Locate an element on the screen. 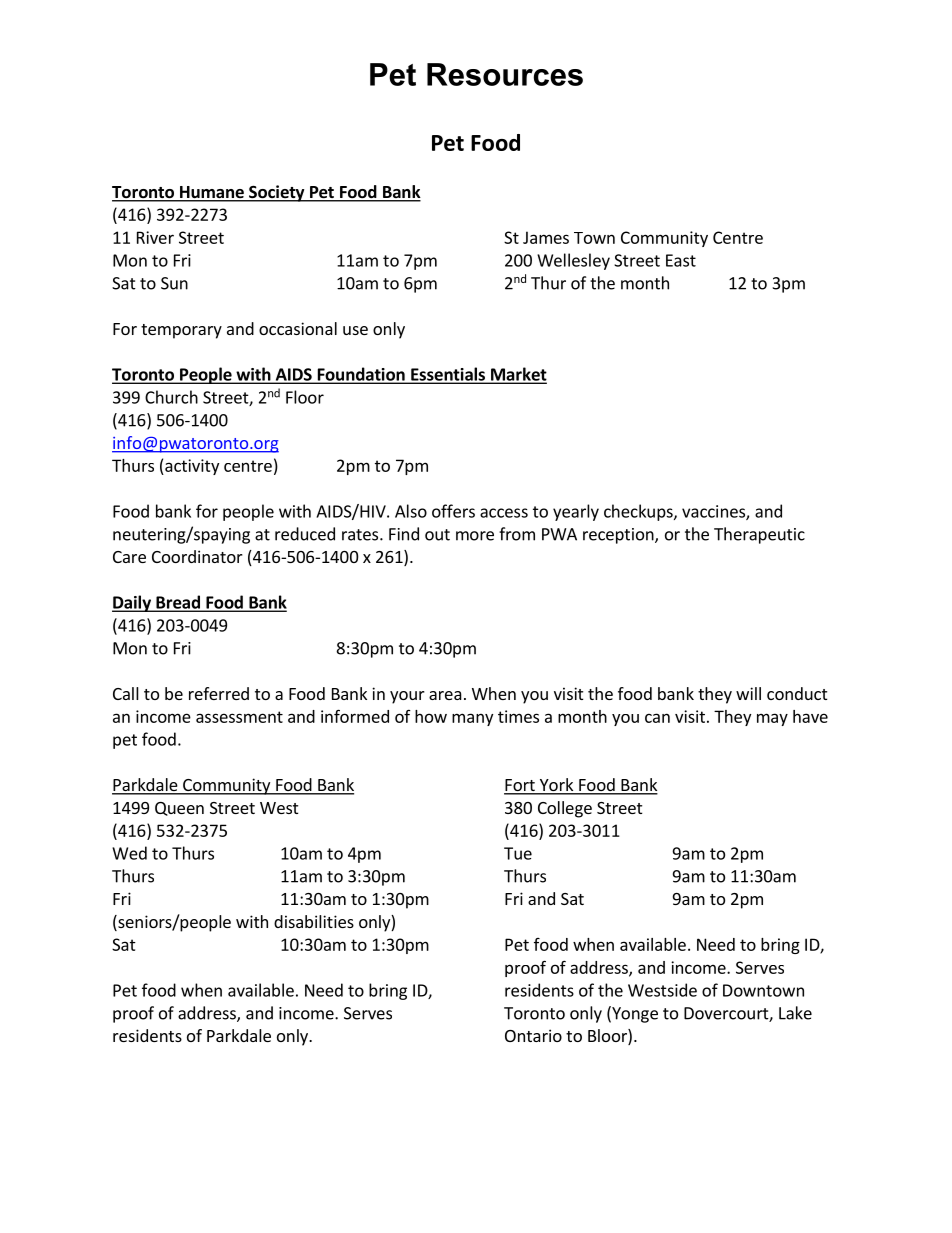  many is located at coordinates (472, 719).
